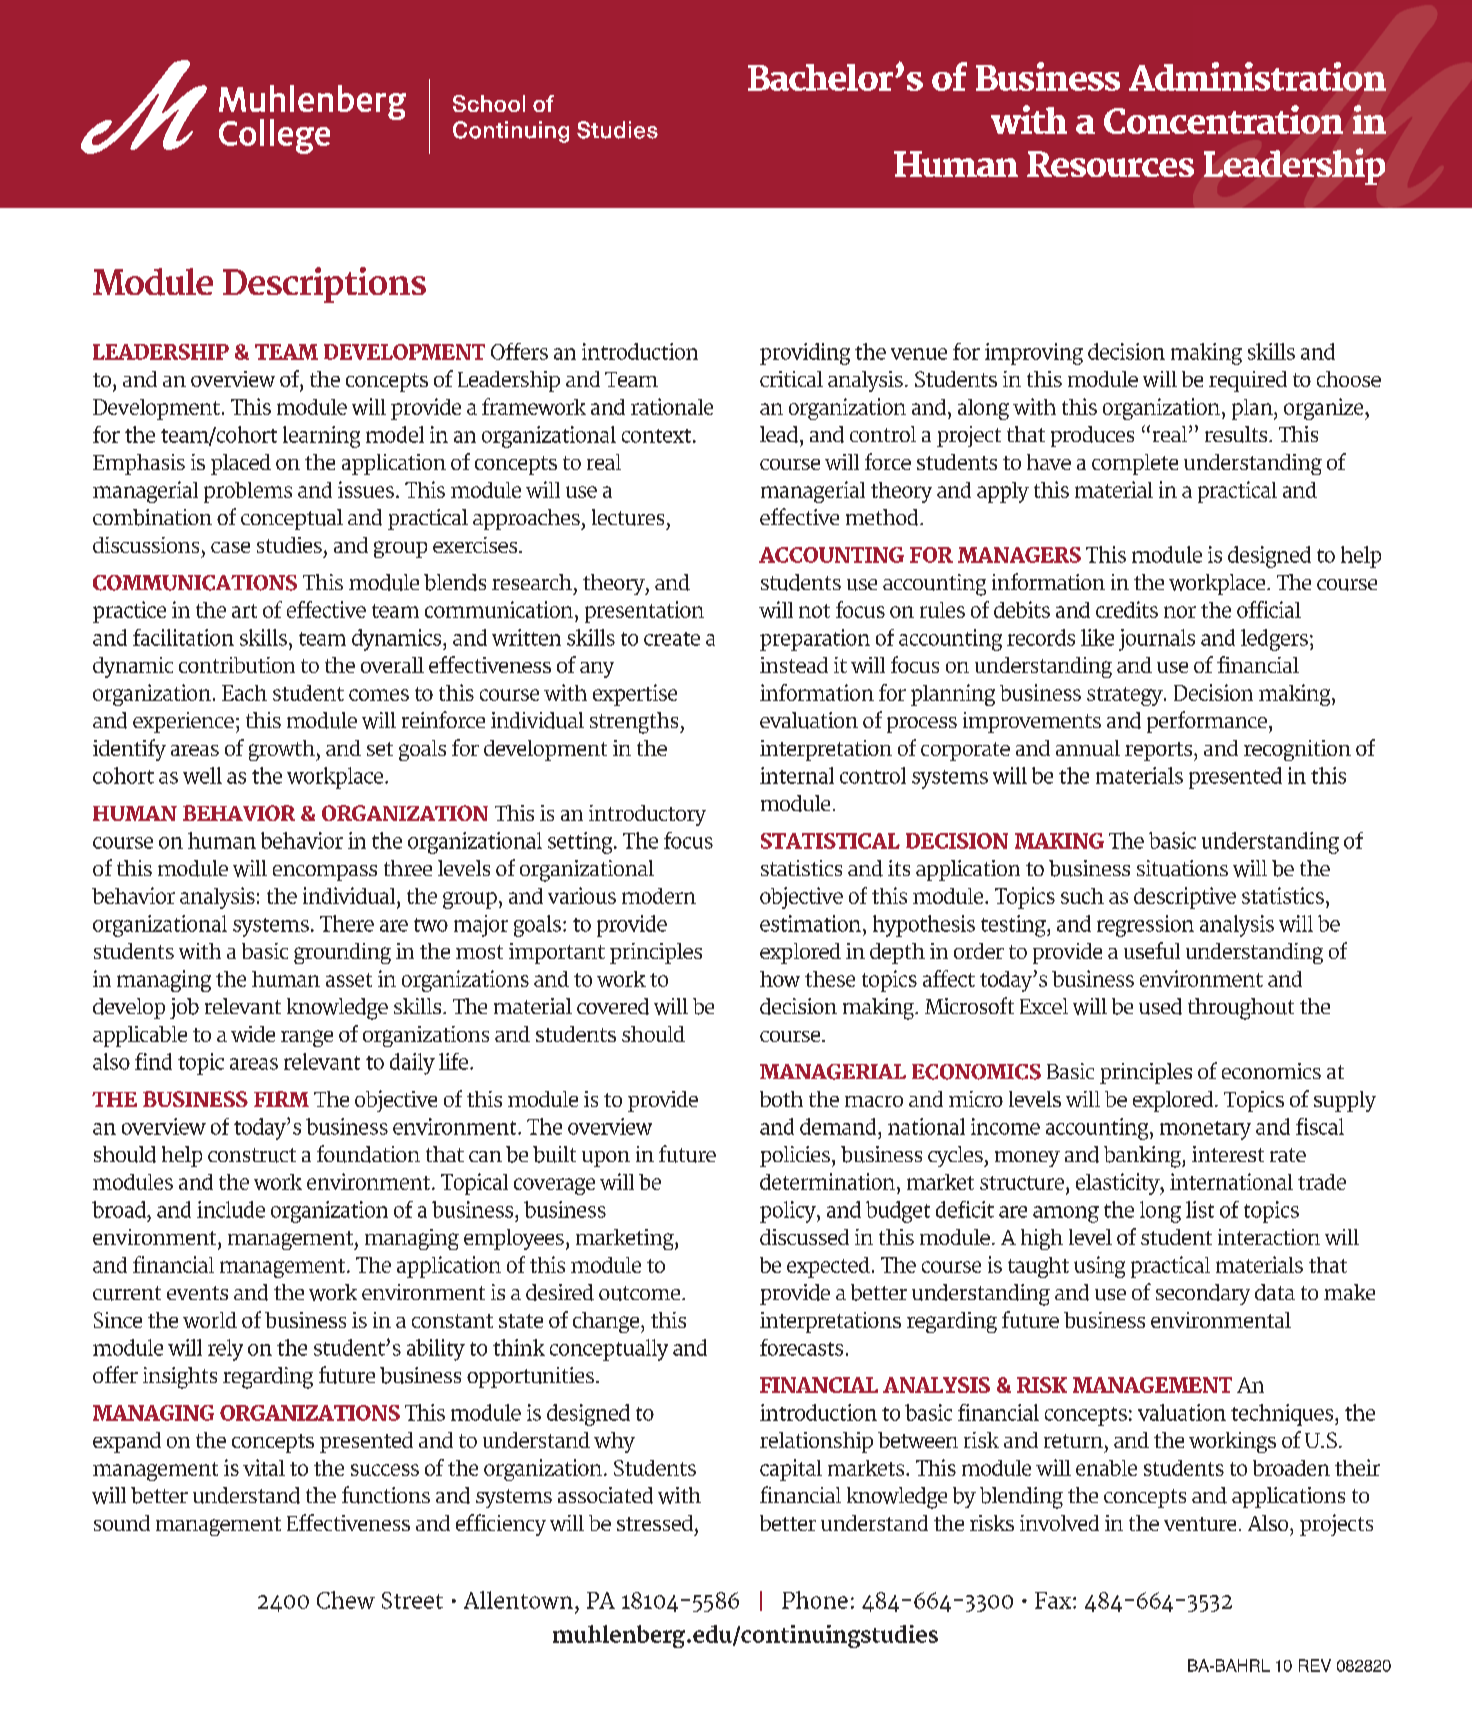  What do you see at coordinates (349, 980) in the screenshot?
I see `asset` at bounding box center [349, 980].
